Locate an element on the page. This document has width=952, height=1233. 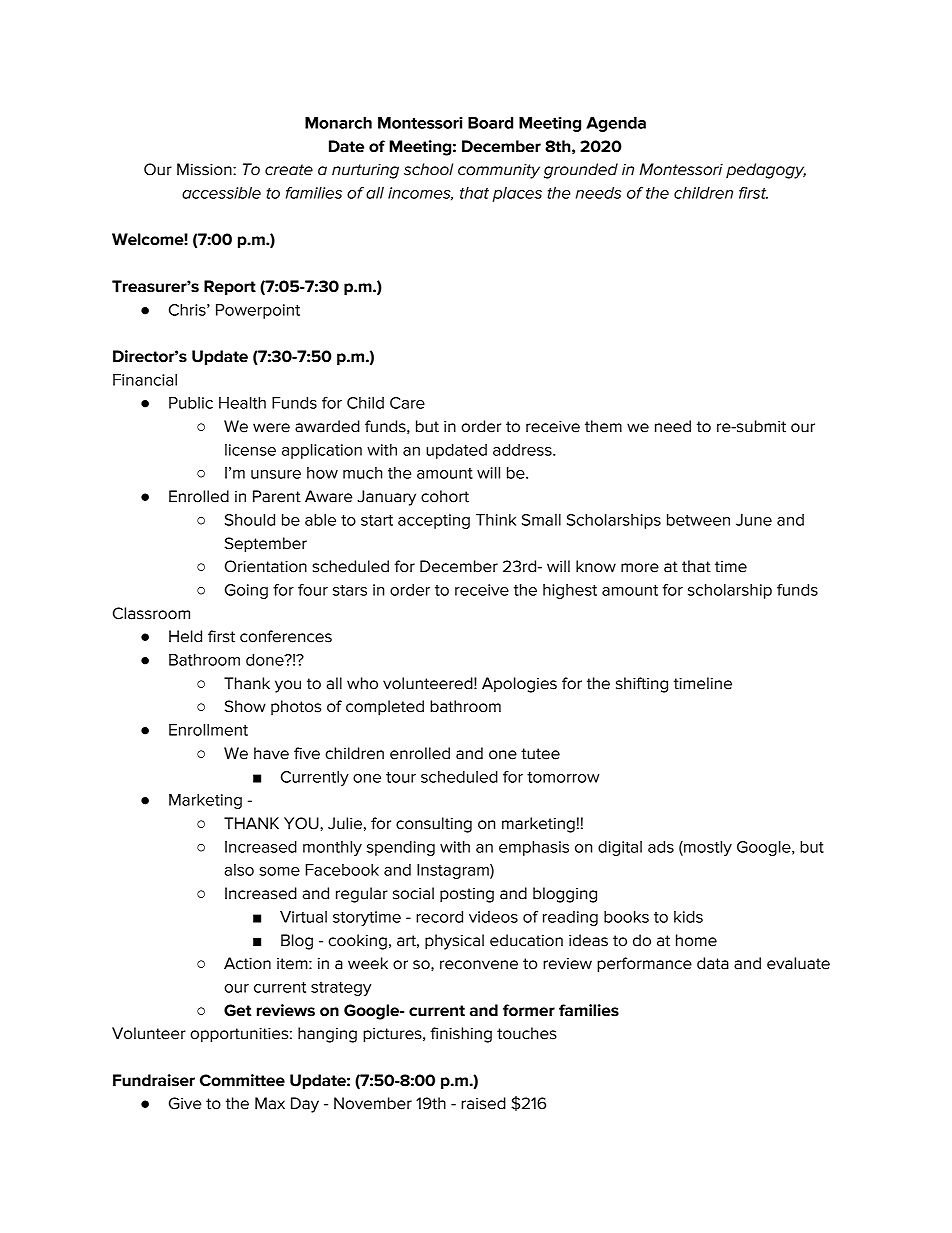
Care is located at coordinates (407, 403).
